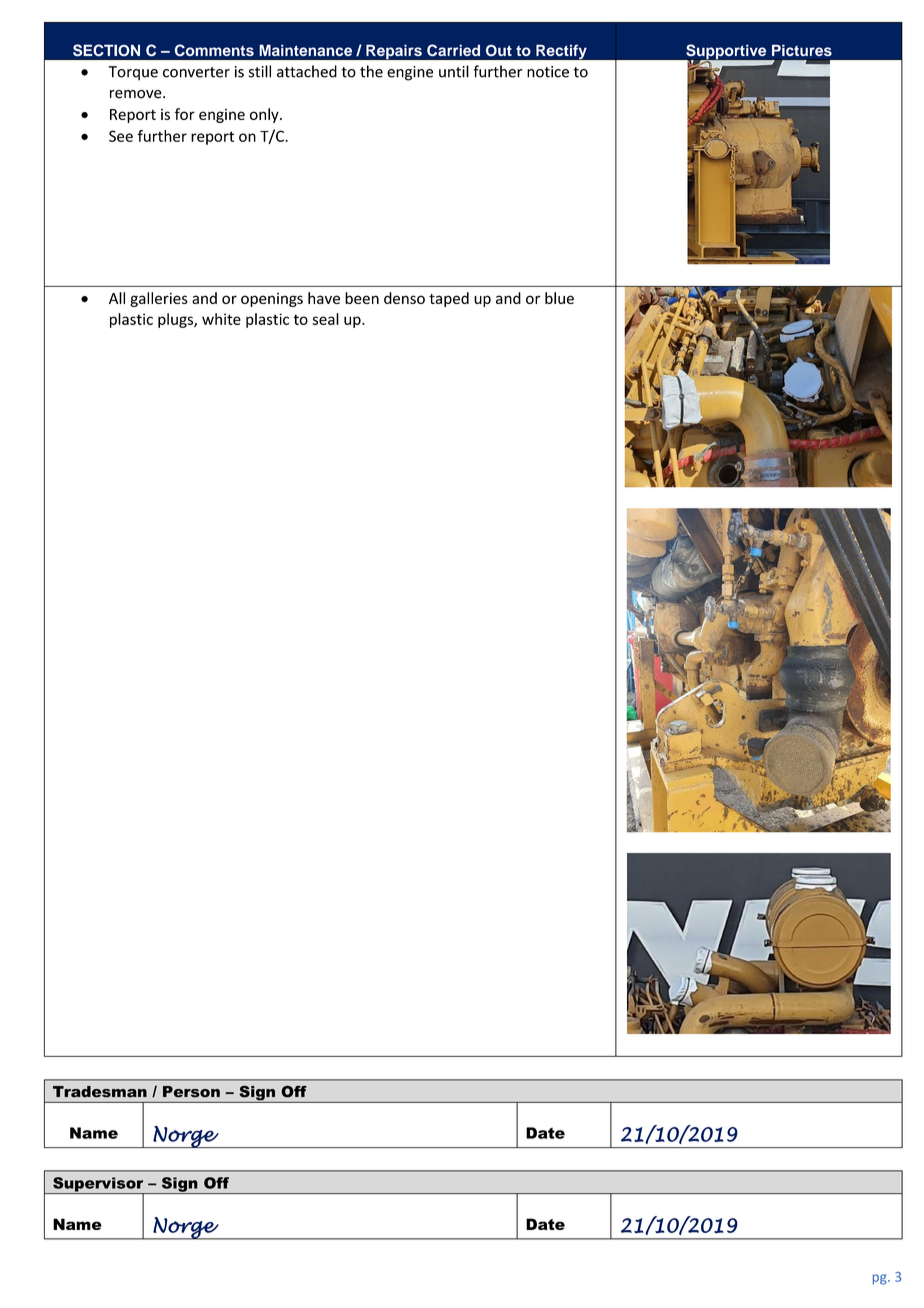  I want to click on been, so click(362, 298).
